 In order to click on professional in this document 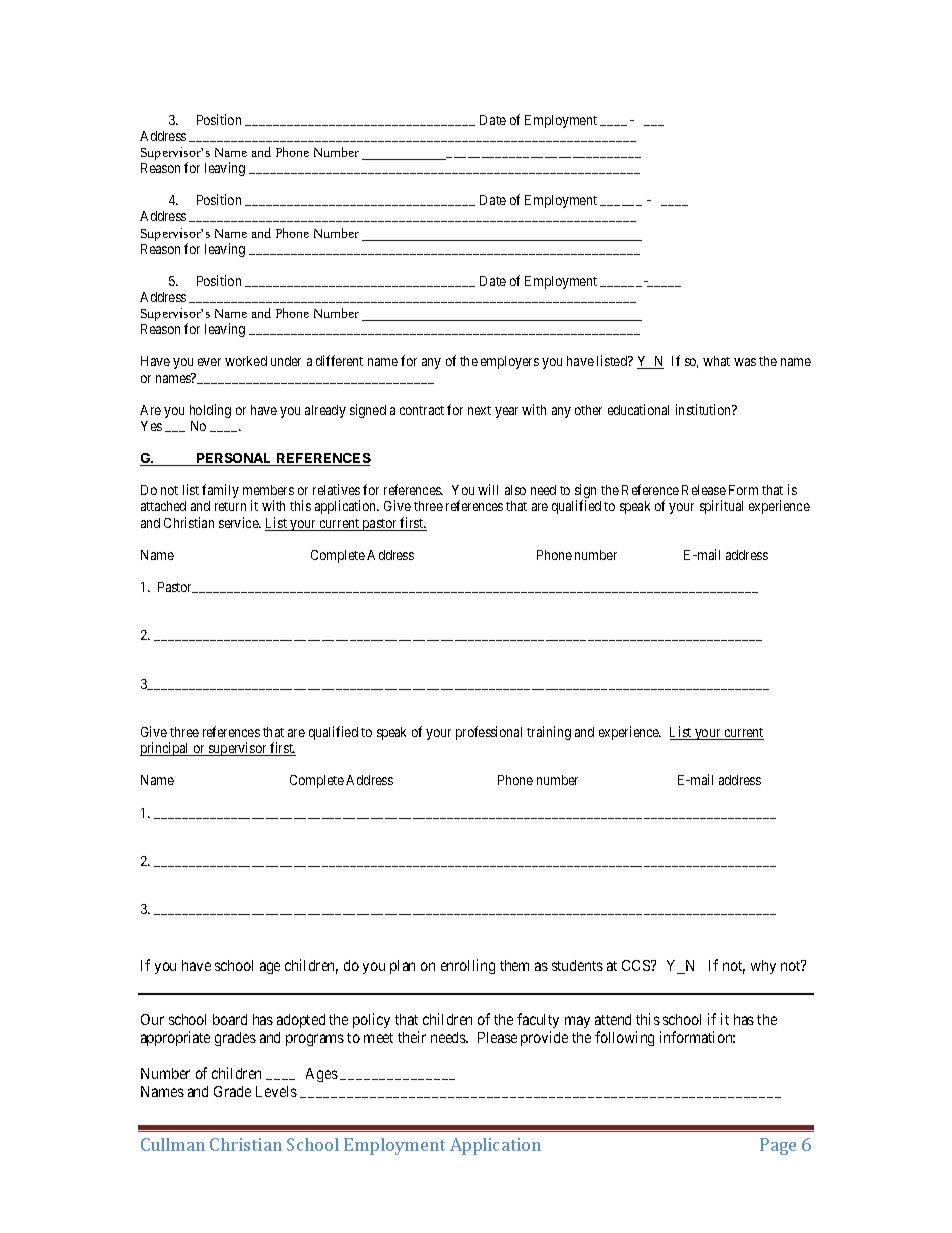, I will do `click(489, 733)`.
